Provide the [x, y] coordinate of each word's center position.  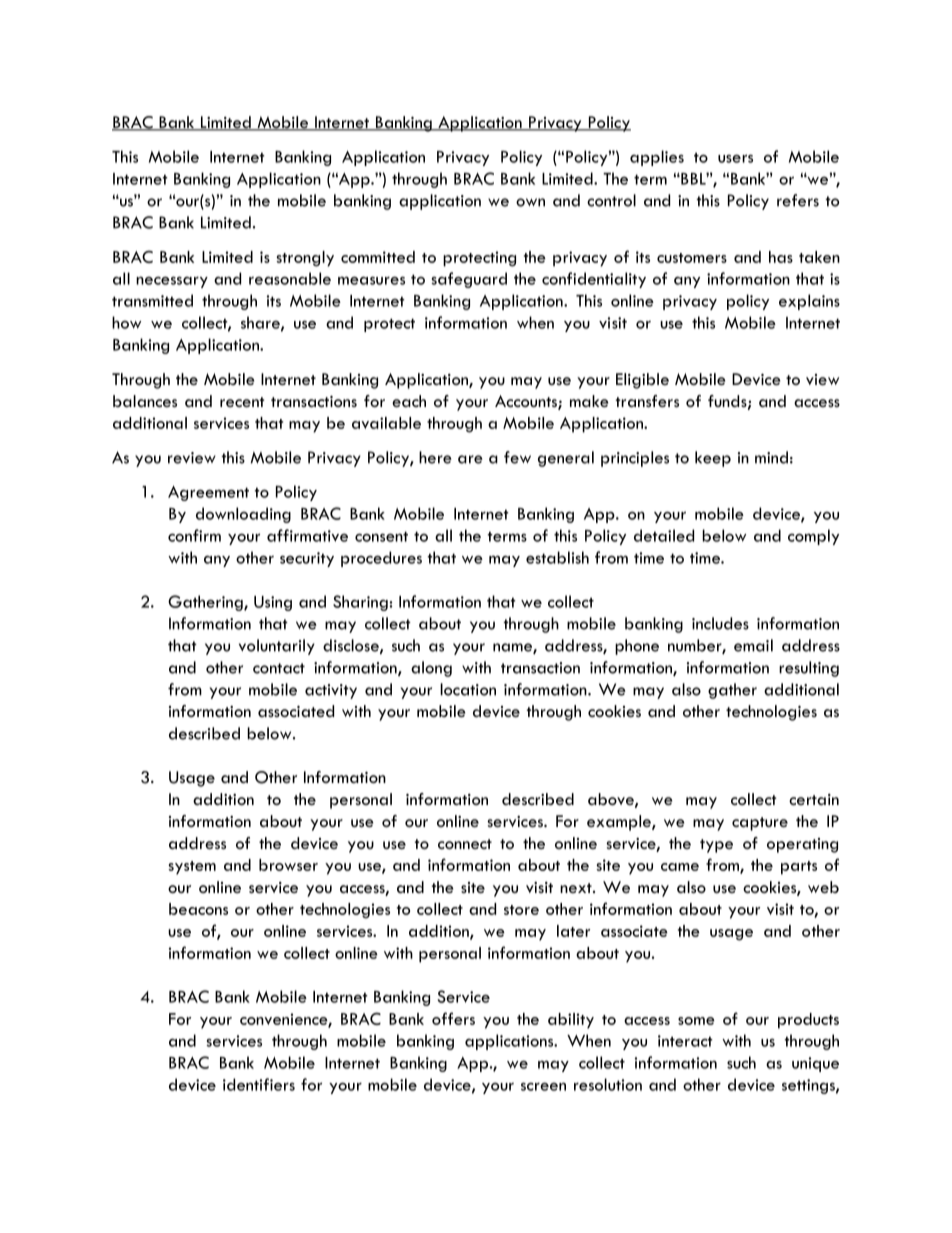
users [735, 158]
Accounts [527, 402]
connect [465, 844]
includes [720, 623]
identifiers [259, 1084]
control [611, 200]
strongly [305, 259]
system [192, 868]
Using [273, 603]
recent [242, 402]
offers [453, 1018]
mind [771, 457]
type [716, 846]
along [431, 669]
